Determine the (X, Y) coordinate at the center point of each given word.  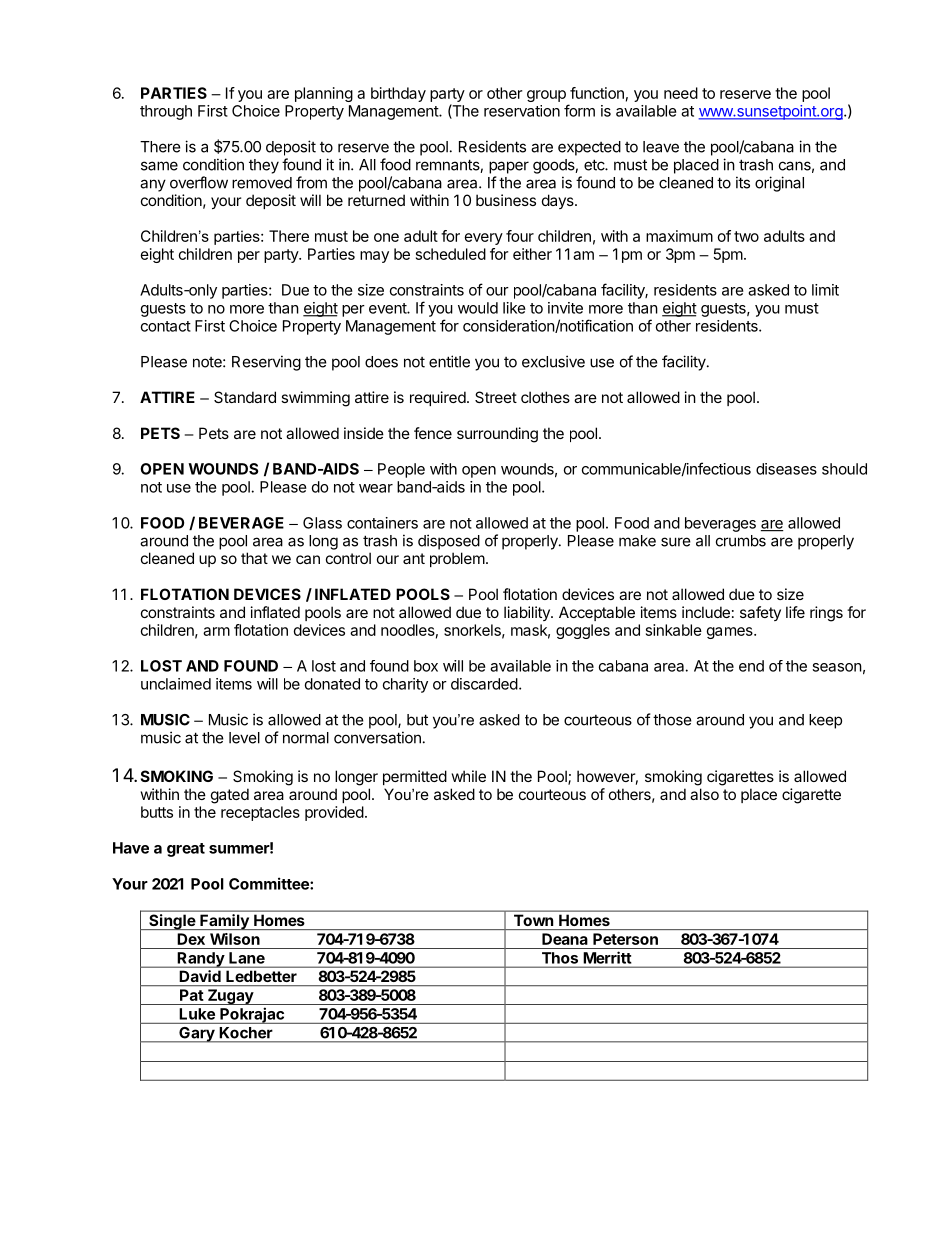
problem (457, 559)
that (254, 558)
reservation (522, 111)
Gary (197, 1035)
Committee (270, 883)
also (704, 794)
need (681, 93)
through (166, 112)
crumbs (741, 541)
